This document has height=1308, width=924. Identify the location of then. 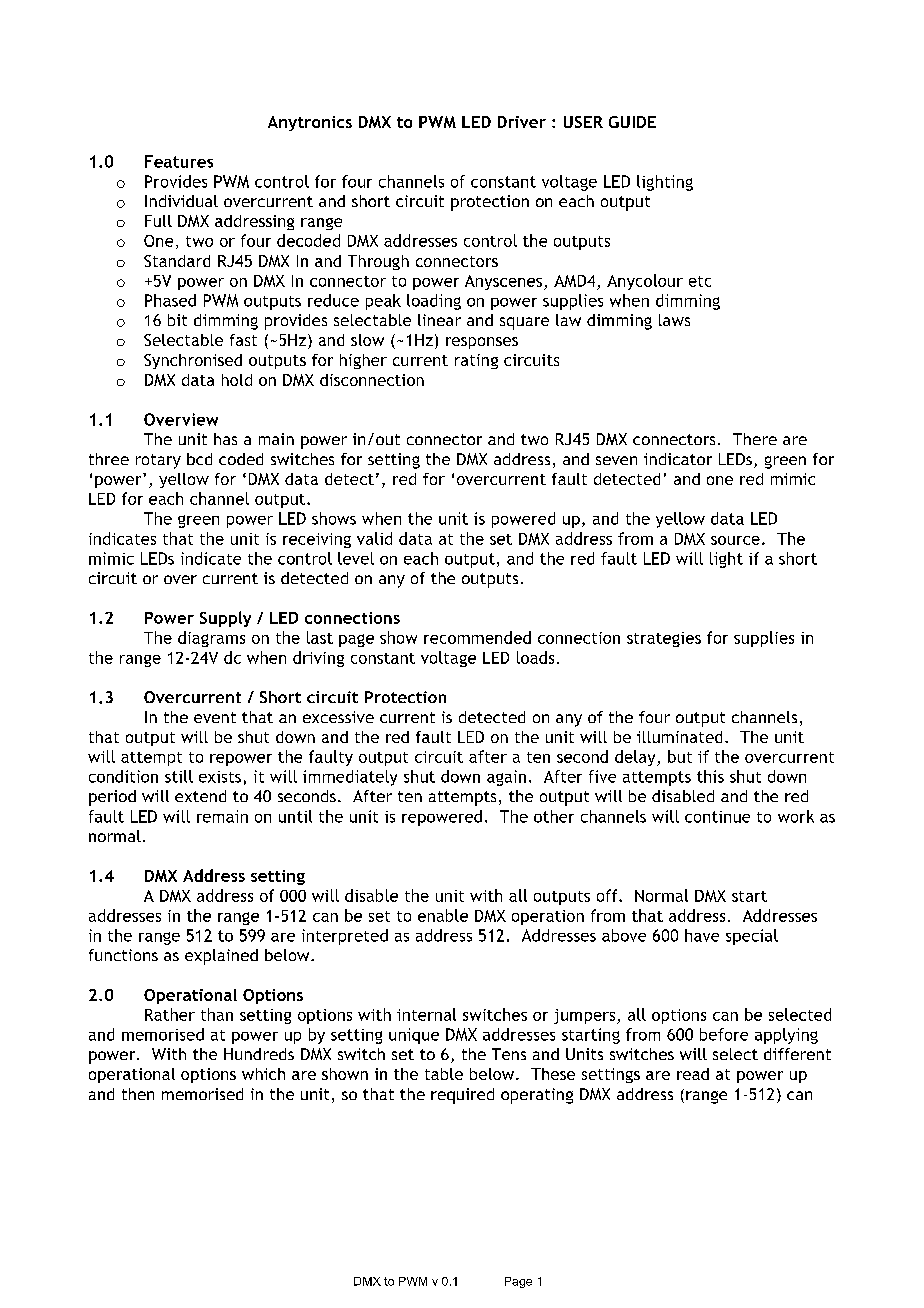
(138, 1094).
